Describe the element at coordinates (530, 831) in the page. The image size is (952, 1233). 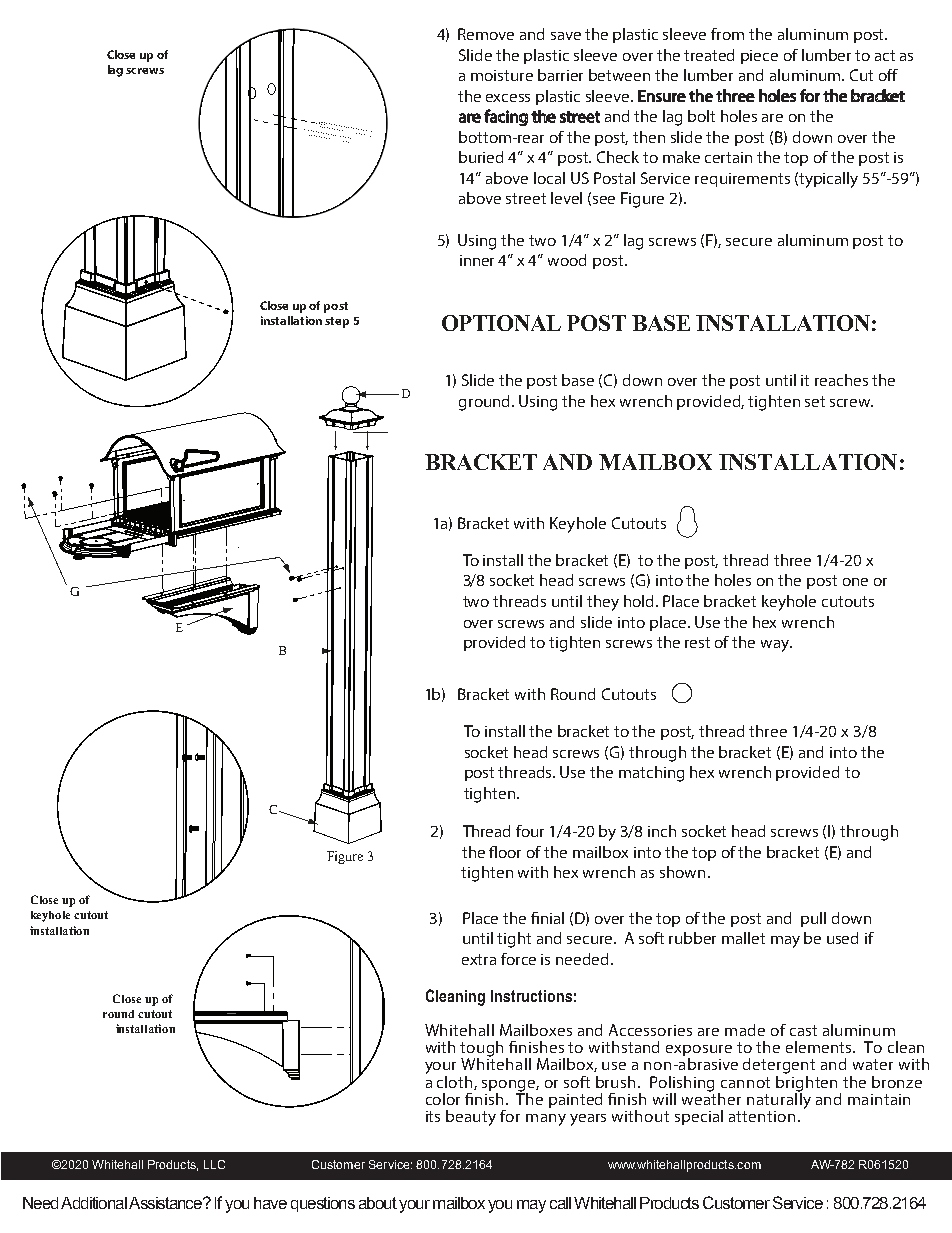
I see `four` at that location.
